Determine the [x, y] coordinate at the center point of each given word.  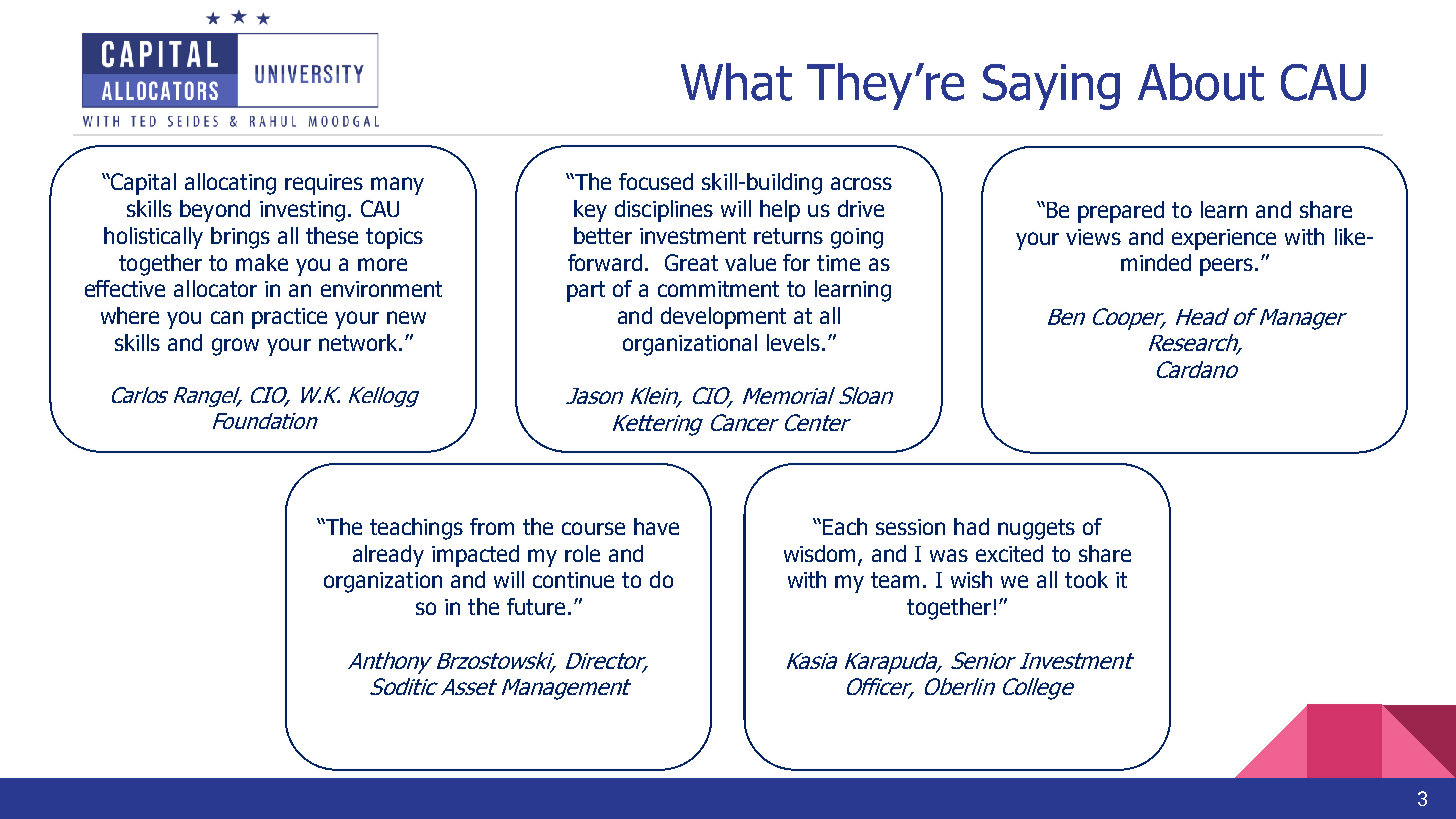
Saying [1051, 87]
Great [691, 262]
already [388, 556]
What [736, 82]
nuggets [1036, 529]
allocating [230, 184]
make [262, 262]
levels [793, 342]
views [1093, 237]
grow [235, 347]
